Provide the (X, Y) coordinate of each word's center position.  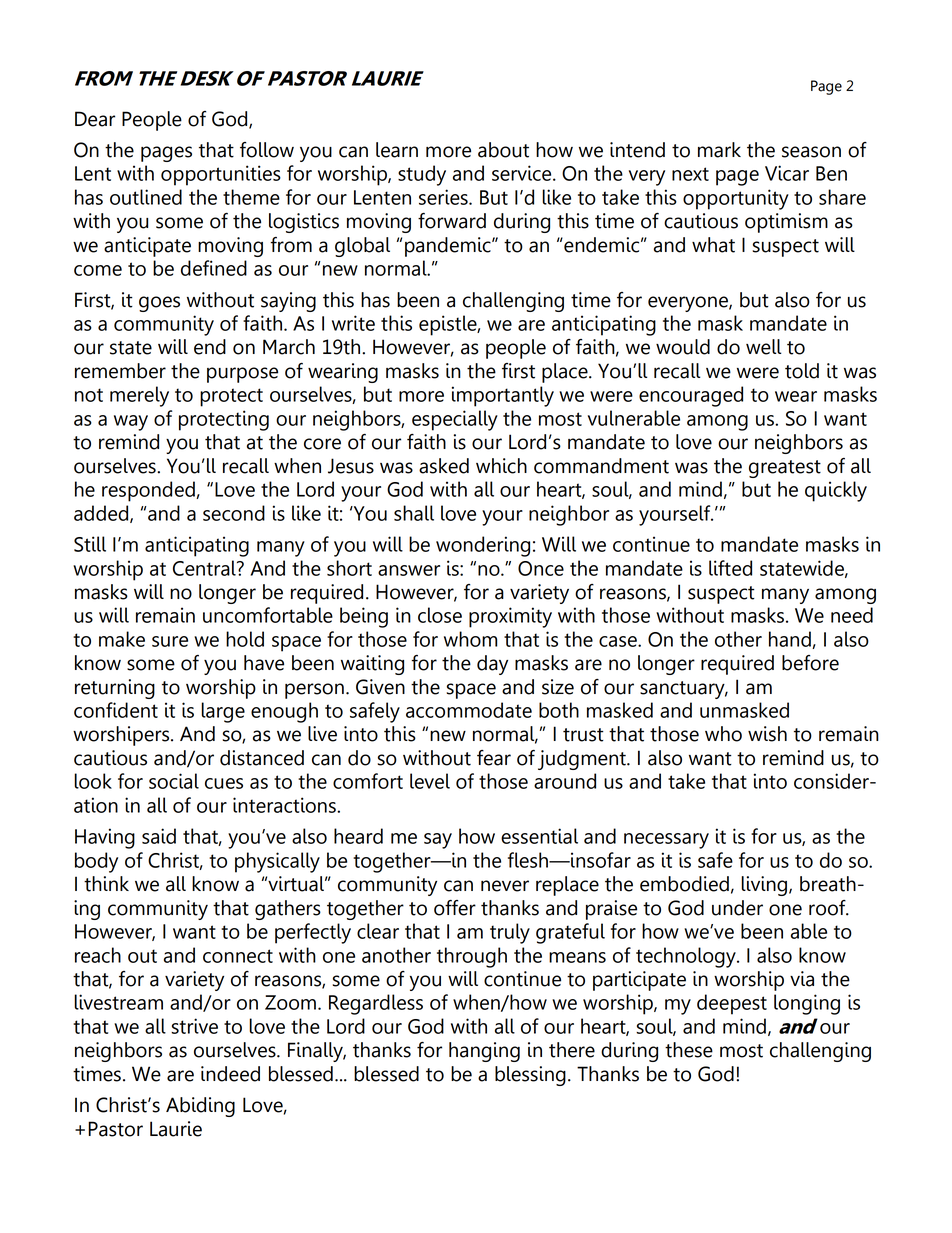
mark (719, 150)
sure (170, 641)
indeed (230, 1074)
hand (791, 640)
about (503, 150)
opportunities (221, 175)
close (440, 615)
